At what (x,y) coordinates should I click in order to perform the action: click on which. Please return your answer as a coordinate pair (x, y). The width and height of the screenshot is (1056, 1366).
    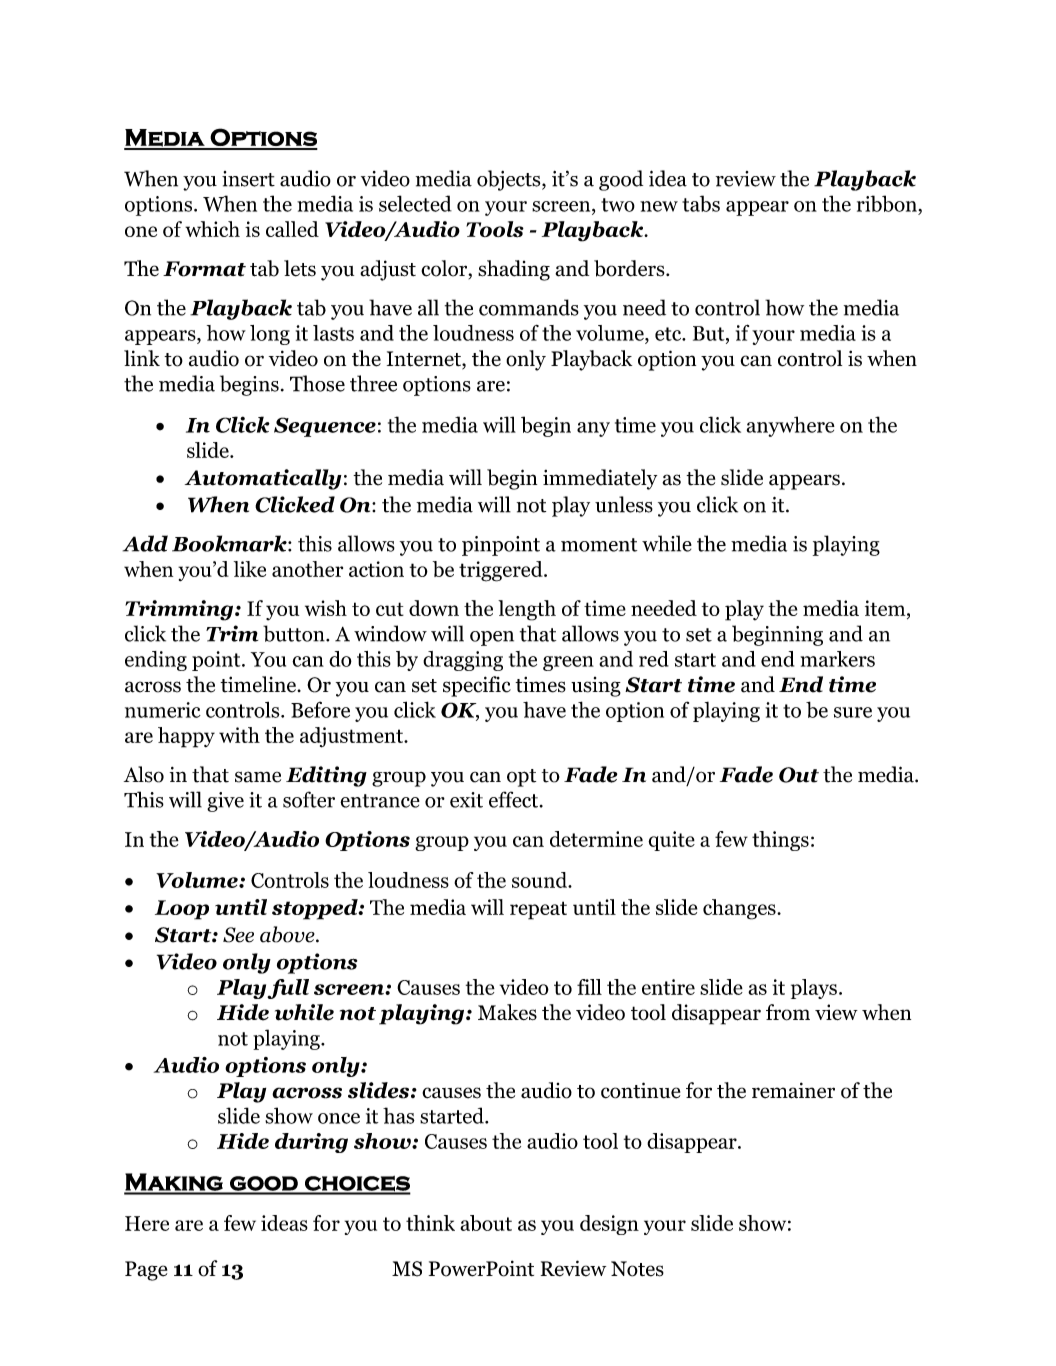
    Looking at the image, I should click on (212, 229).
